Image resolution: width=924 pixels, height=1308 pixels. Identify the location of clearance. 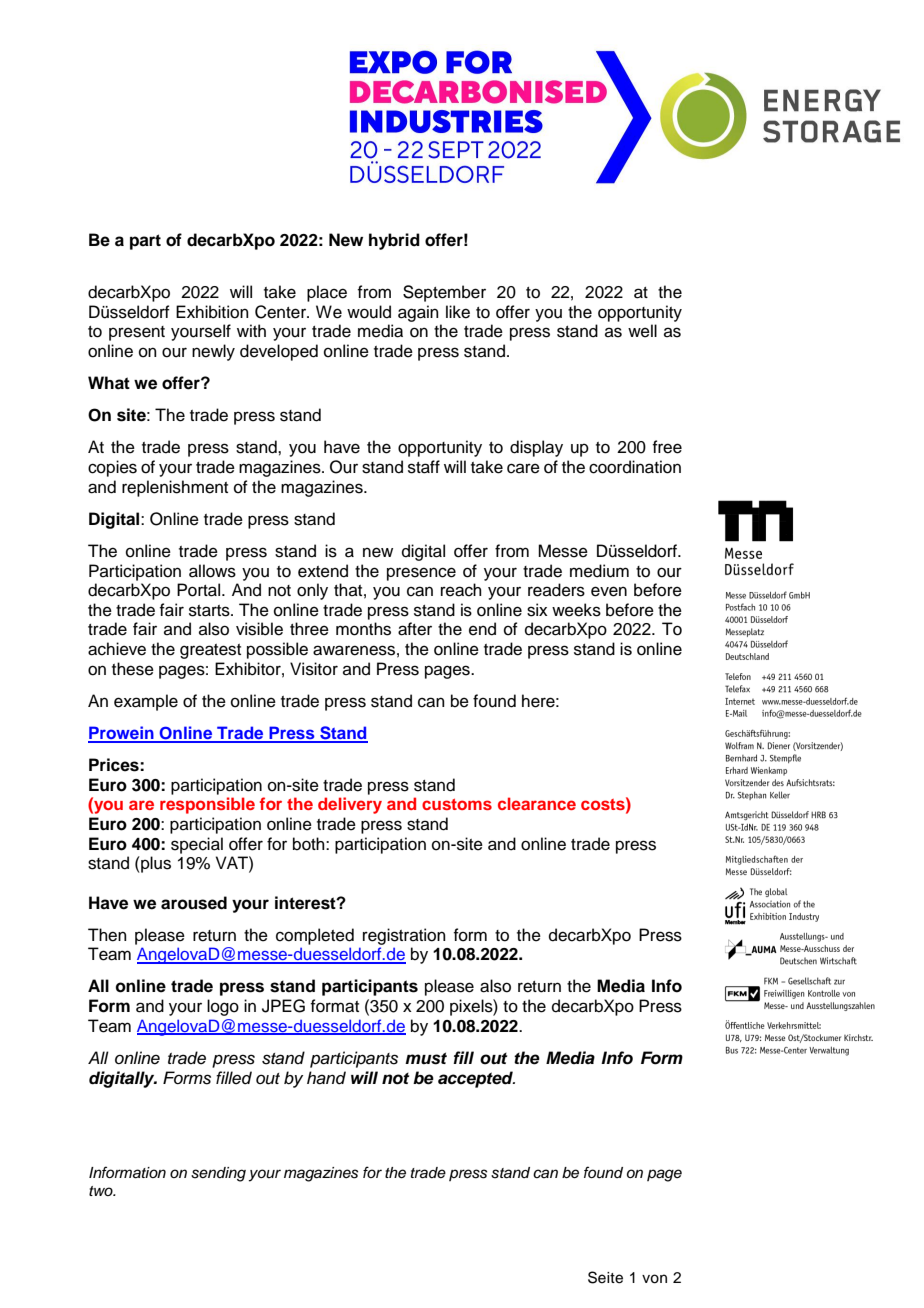
(537, 803).
